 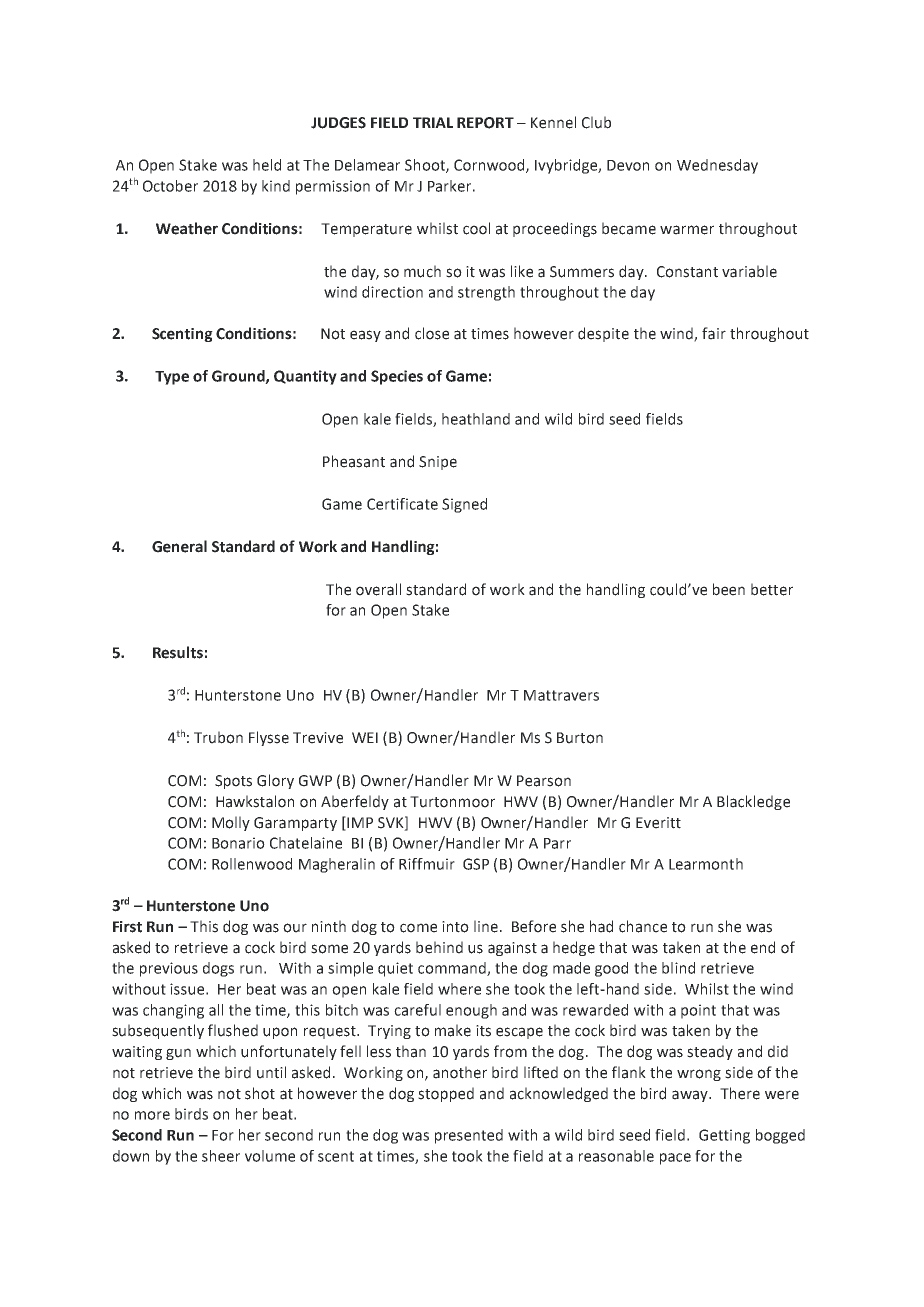 What do you see at coordinates (438, 463) in the image?
I see `Snipe` at bounding box center [438, 463].
